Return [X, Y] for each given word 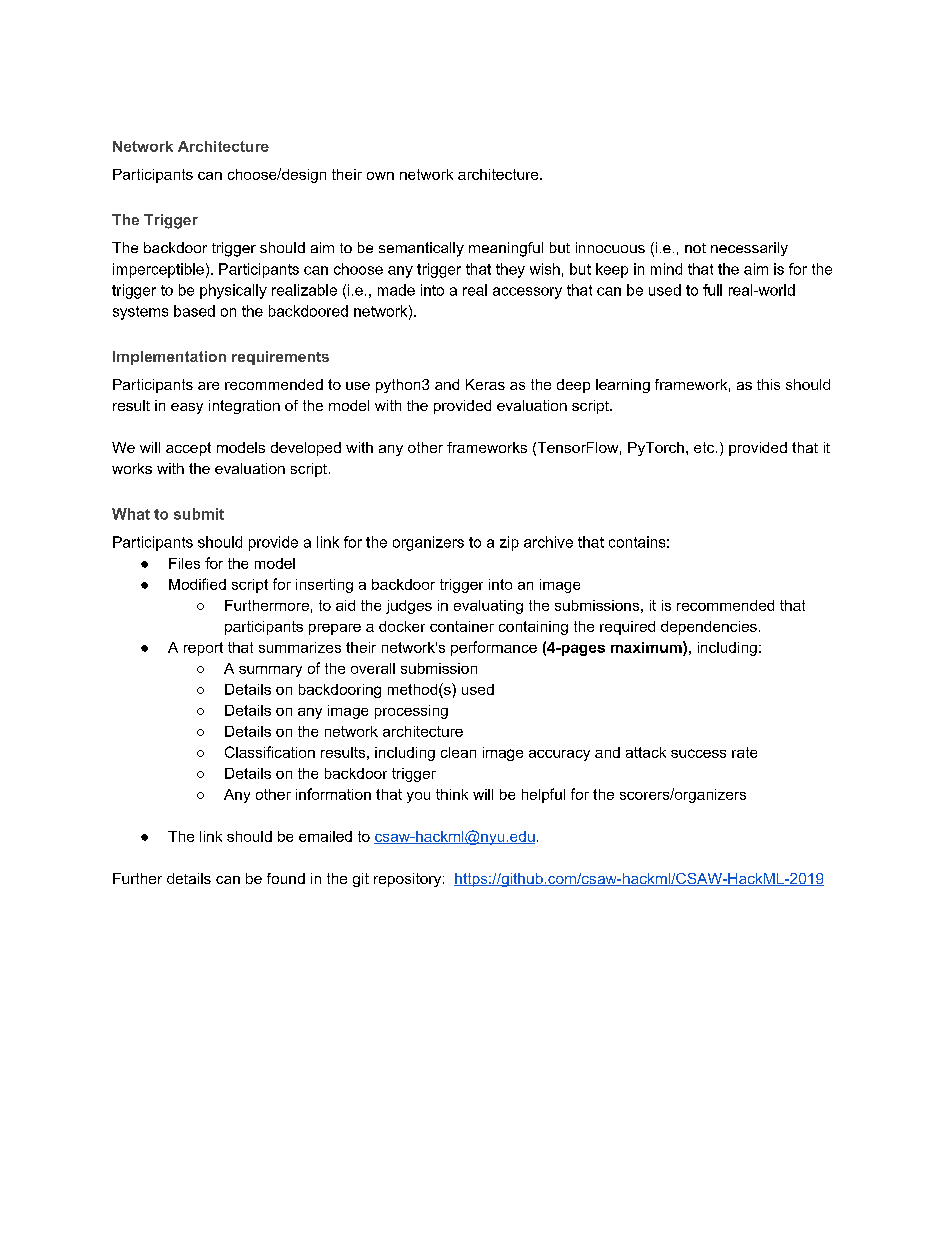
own [380, 176]
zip [509, 543]
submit [199, 514]
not [695, 248]
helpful [543, 795]
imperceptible [158, 270]
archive [548, 542]
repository [409, 880]
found [286, 878]
